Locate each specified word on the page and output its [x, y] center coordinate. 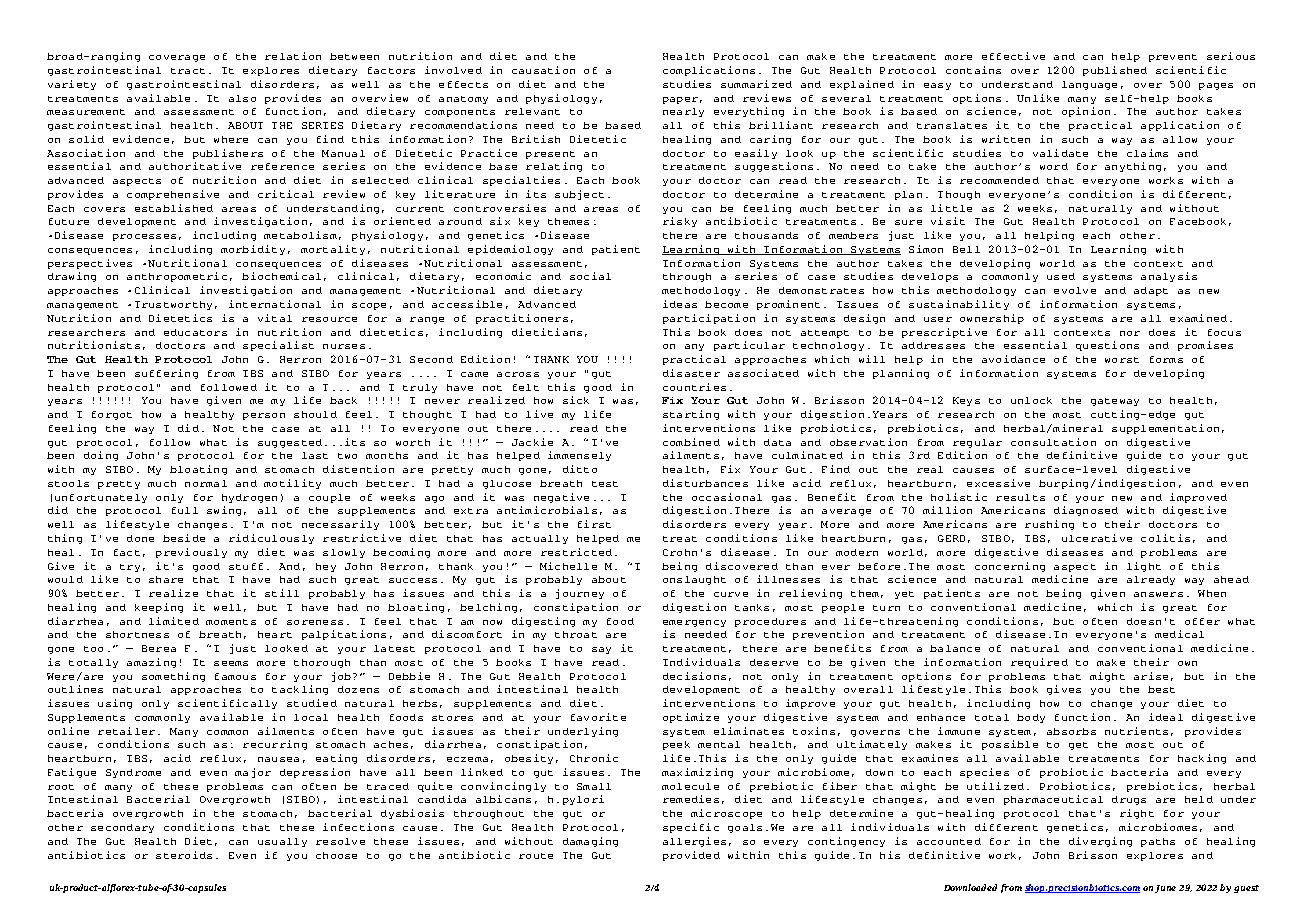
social [590, 276]
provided [691, 856]
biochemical [281, 276]
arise [1151, 676]
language [1089, 85]
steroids [184, 855]
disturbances [705, 483]
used [1061, 276]
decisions [694, 676]
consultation [1053, 442]
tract [188, 71]
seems [231, 663]
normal [206, 483]
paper [680, 100]
